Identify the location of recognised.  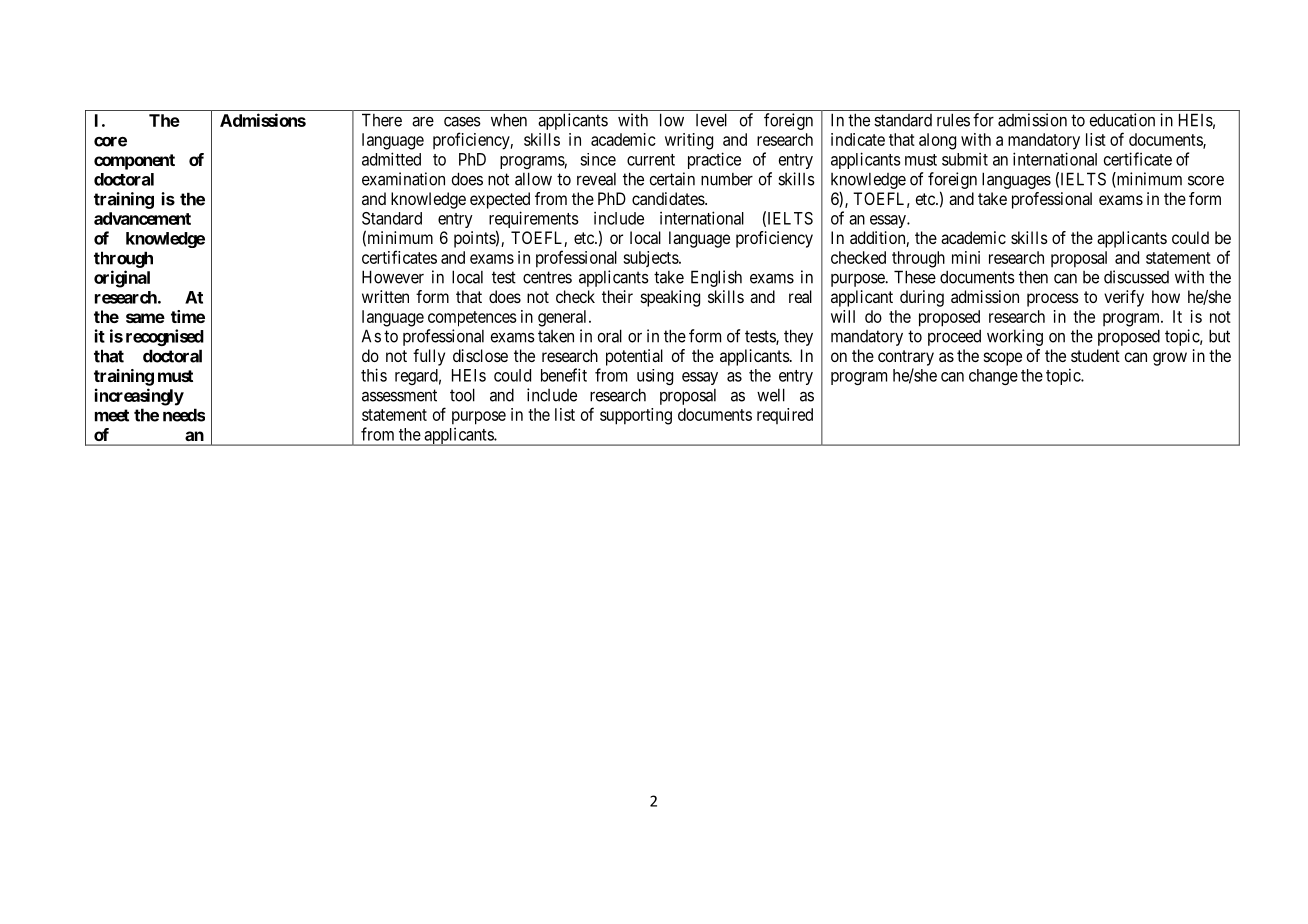
(165, 337).
